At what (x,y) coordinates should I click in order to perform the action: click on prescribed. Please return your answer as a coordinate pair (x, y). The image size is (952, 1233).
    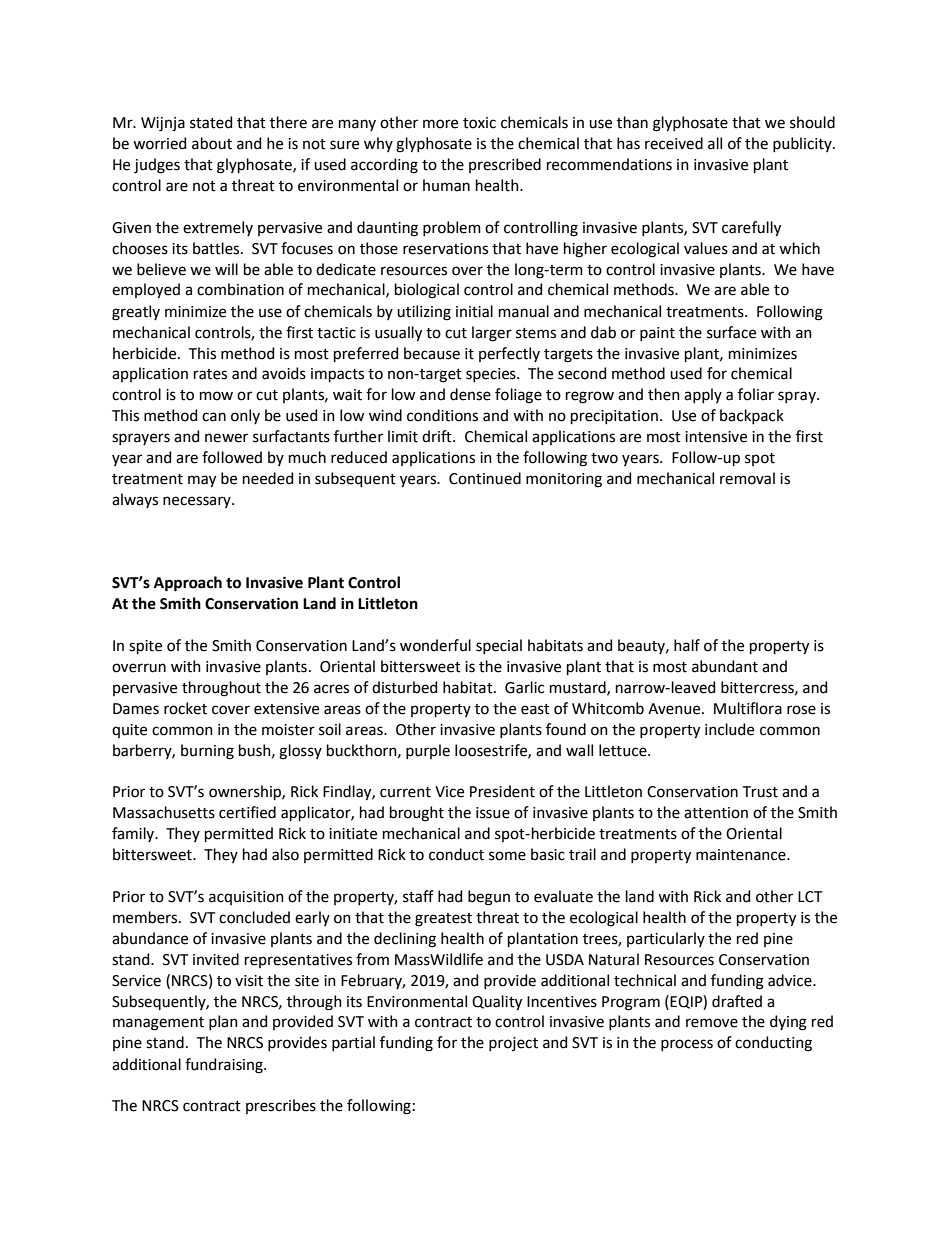
    Looking at the image, I should click on (505, 165).
